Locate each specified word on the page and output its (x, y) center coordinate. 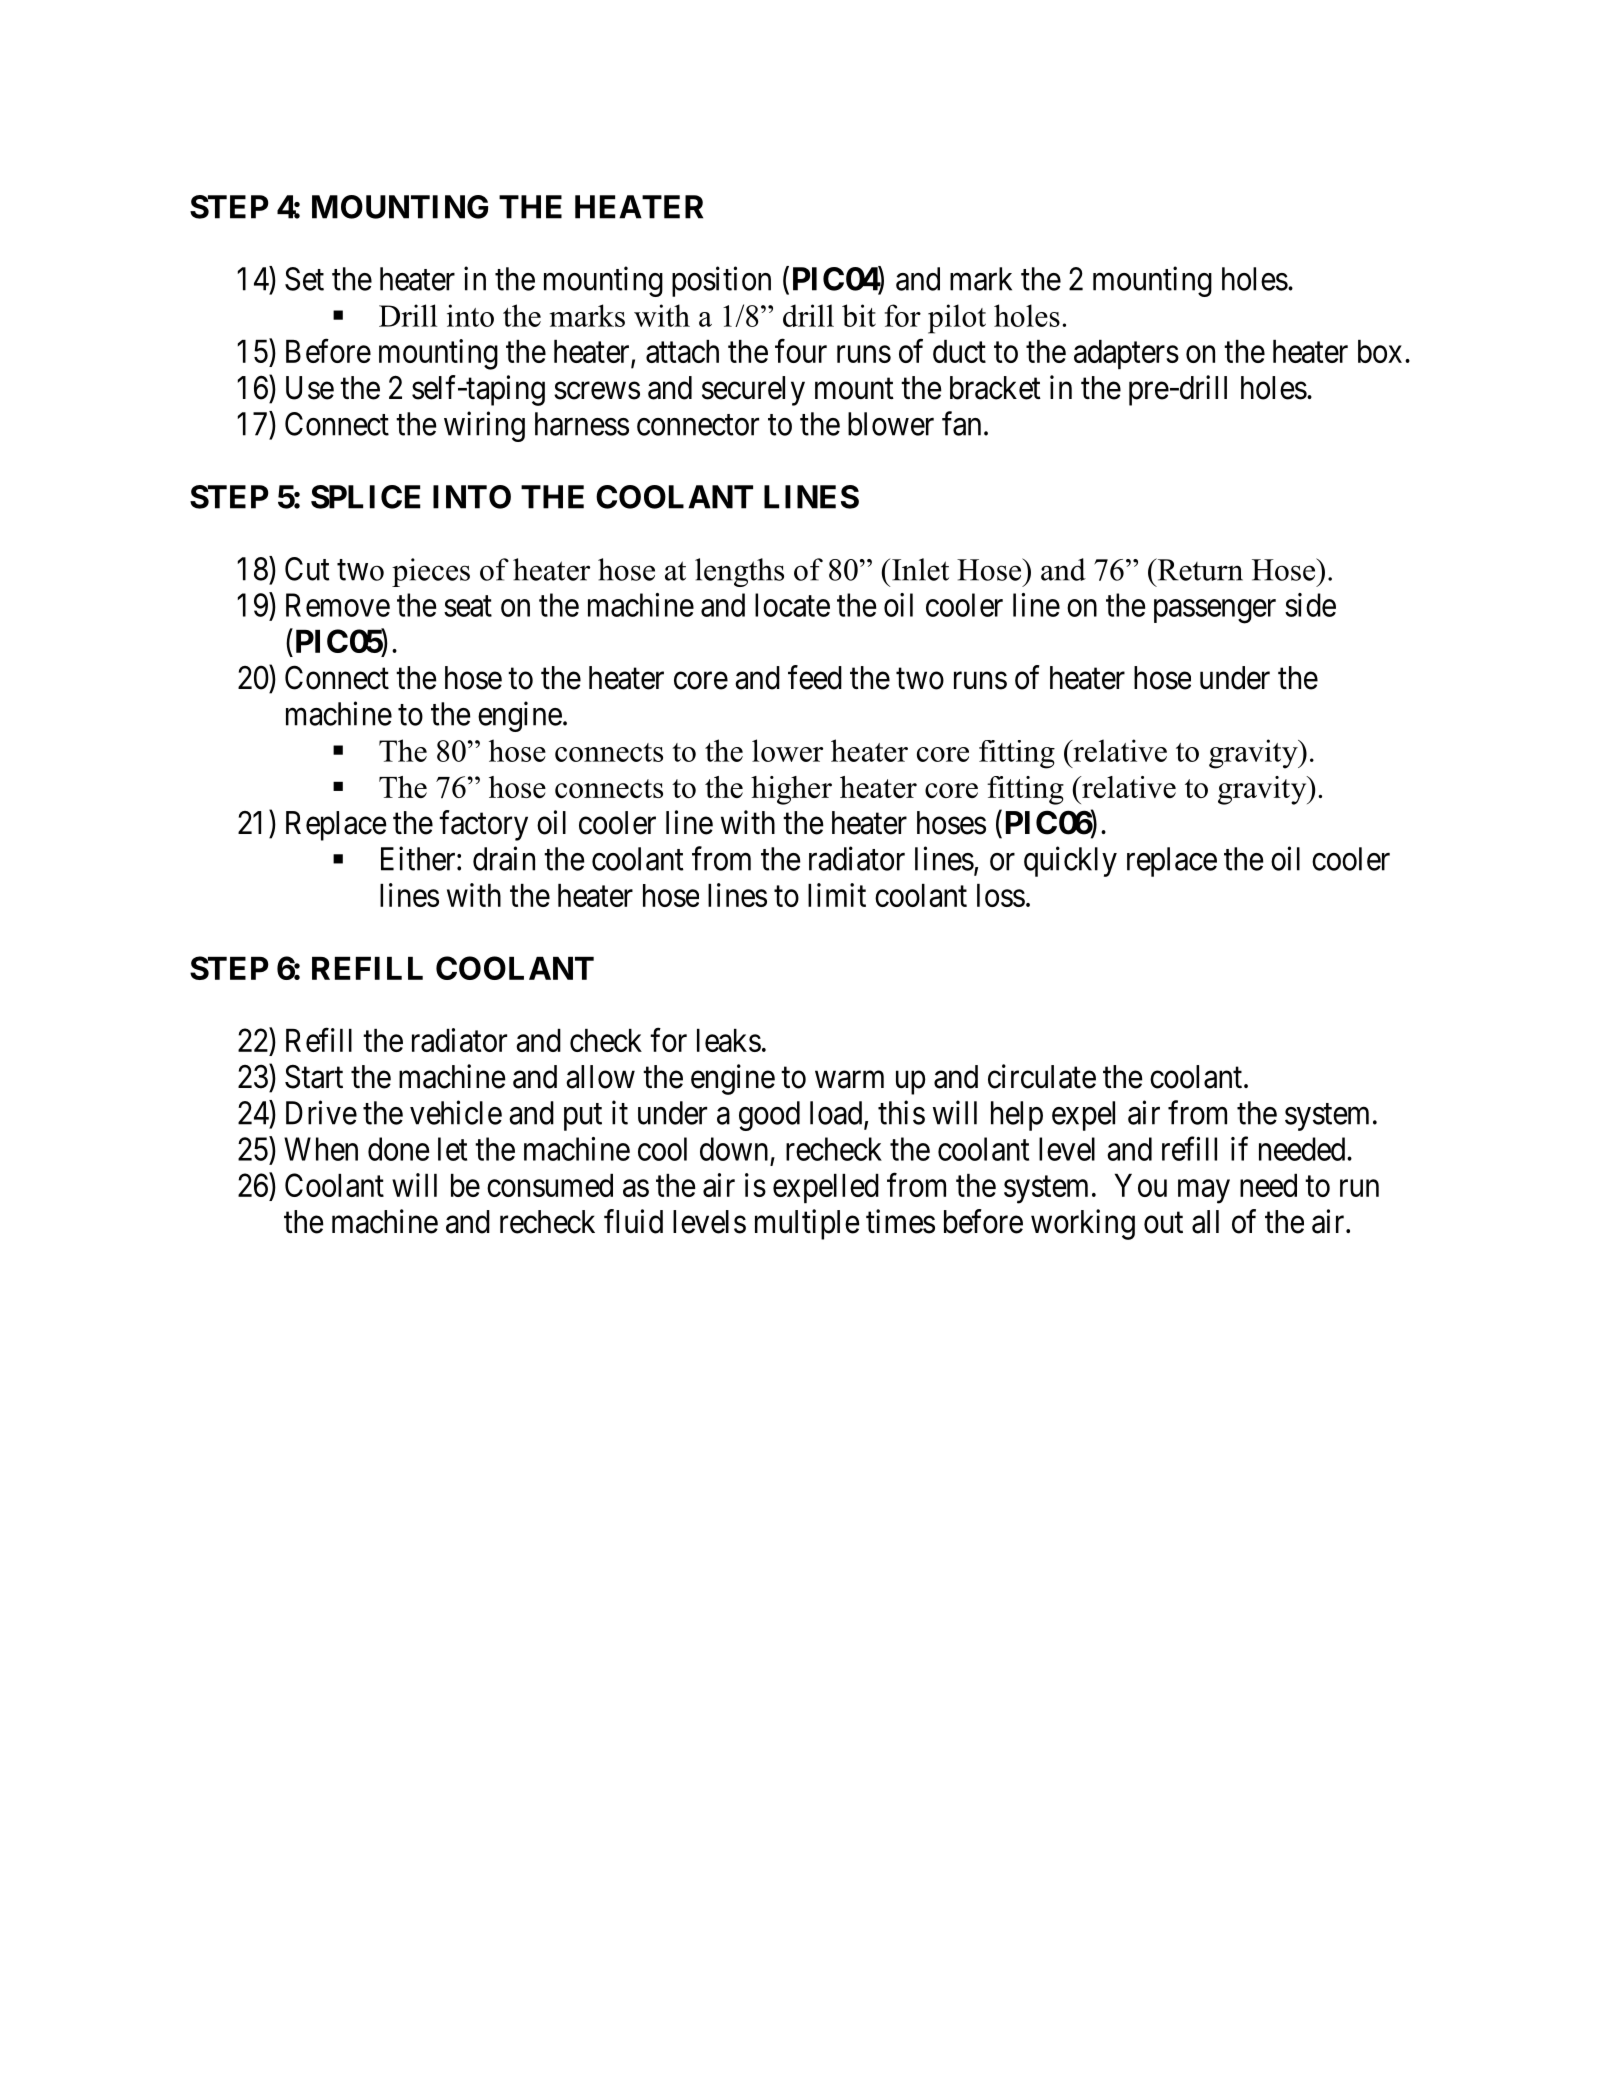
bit (859, 315)
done (398, 1149)
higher (791, 790)
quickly (1070, 861)
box (1380, 351)
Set (304, 279)
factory (483, 825)
